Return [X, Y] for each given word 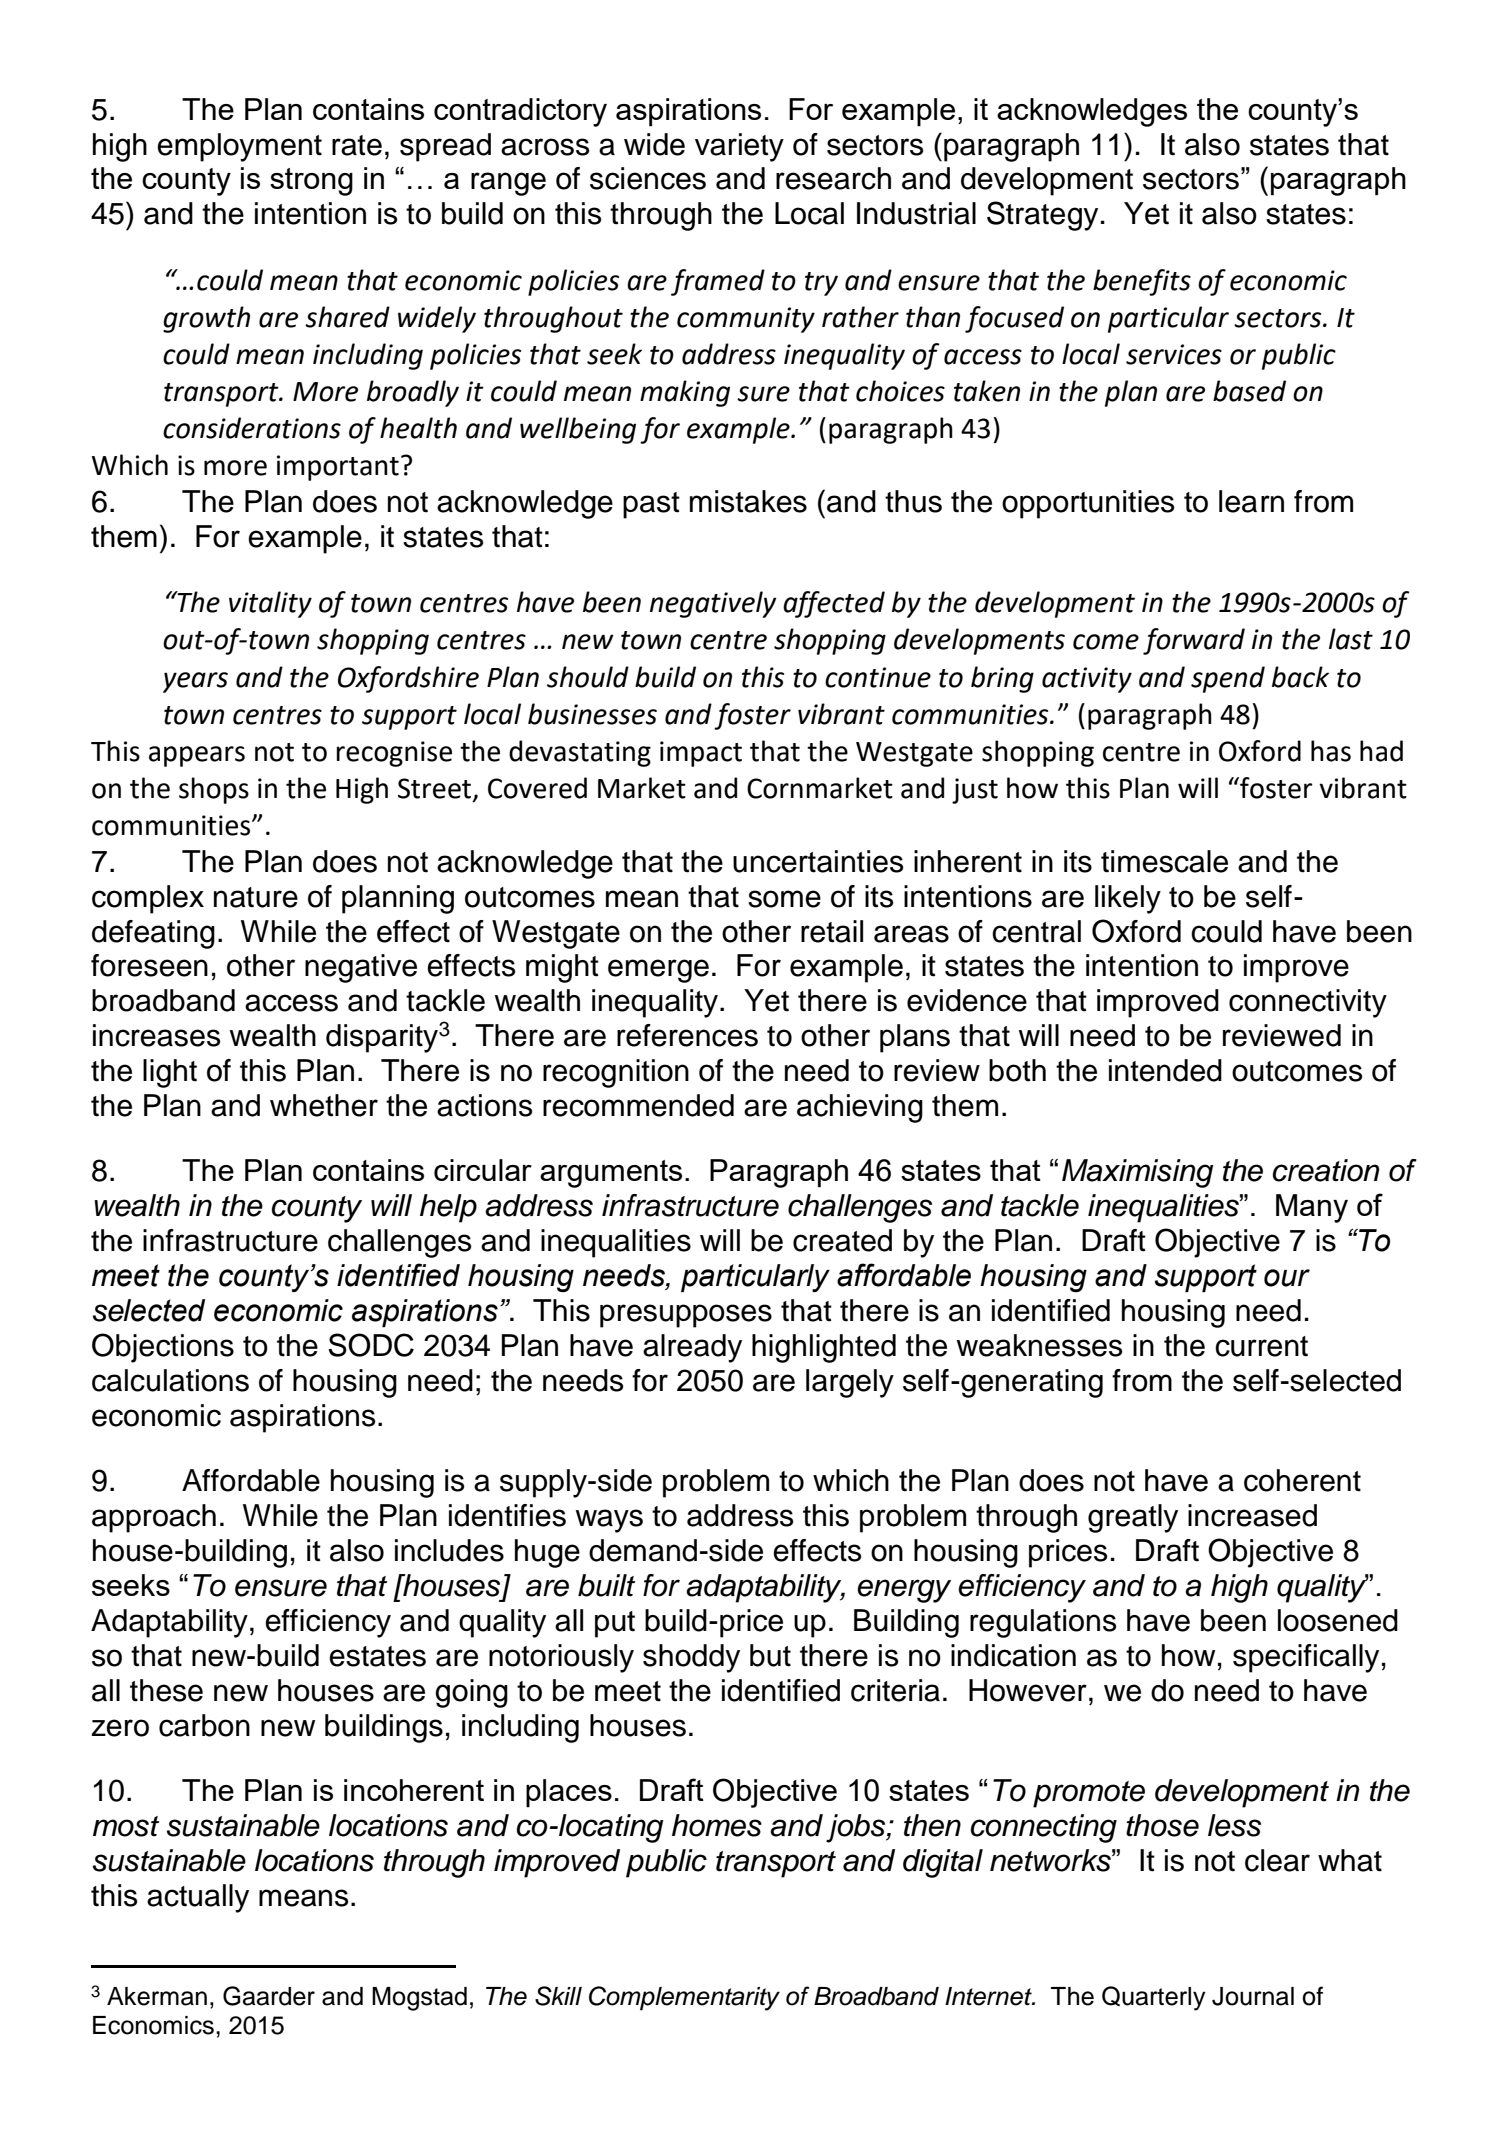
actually [198, 1898]
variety [739, 147]
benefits [1142, 282]
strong [311, 182]
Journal [1253, 1996]
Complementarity [684, 1998]
